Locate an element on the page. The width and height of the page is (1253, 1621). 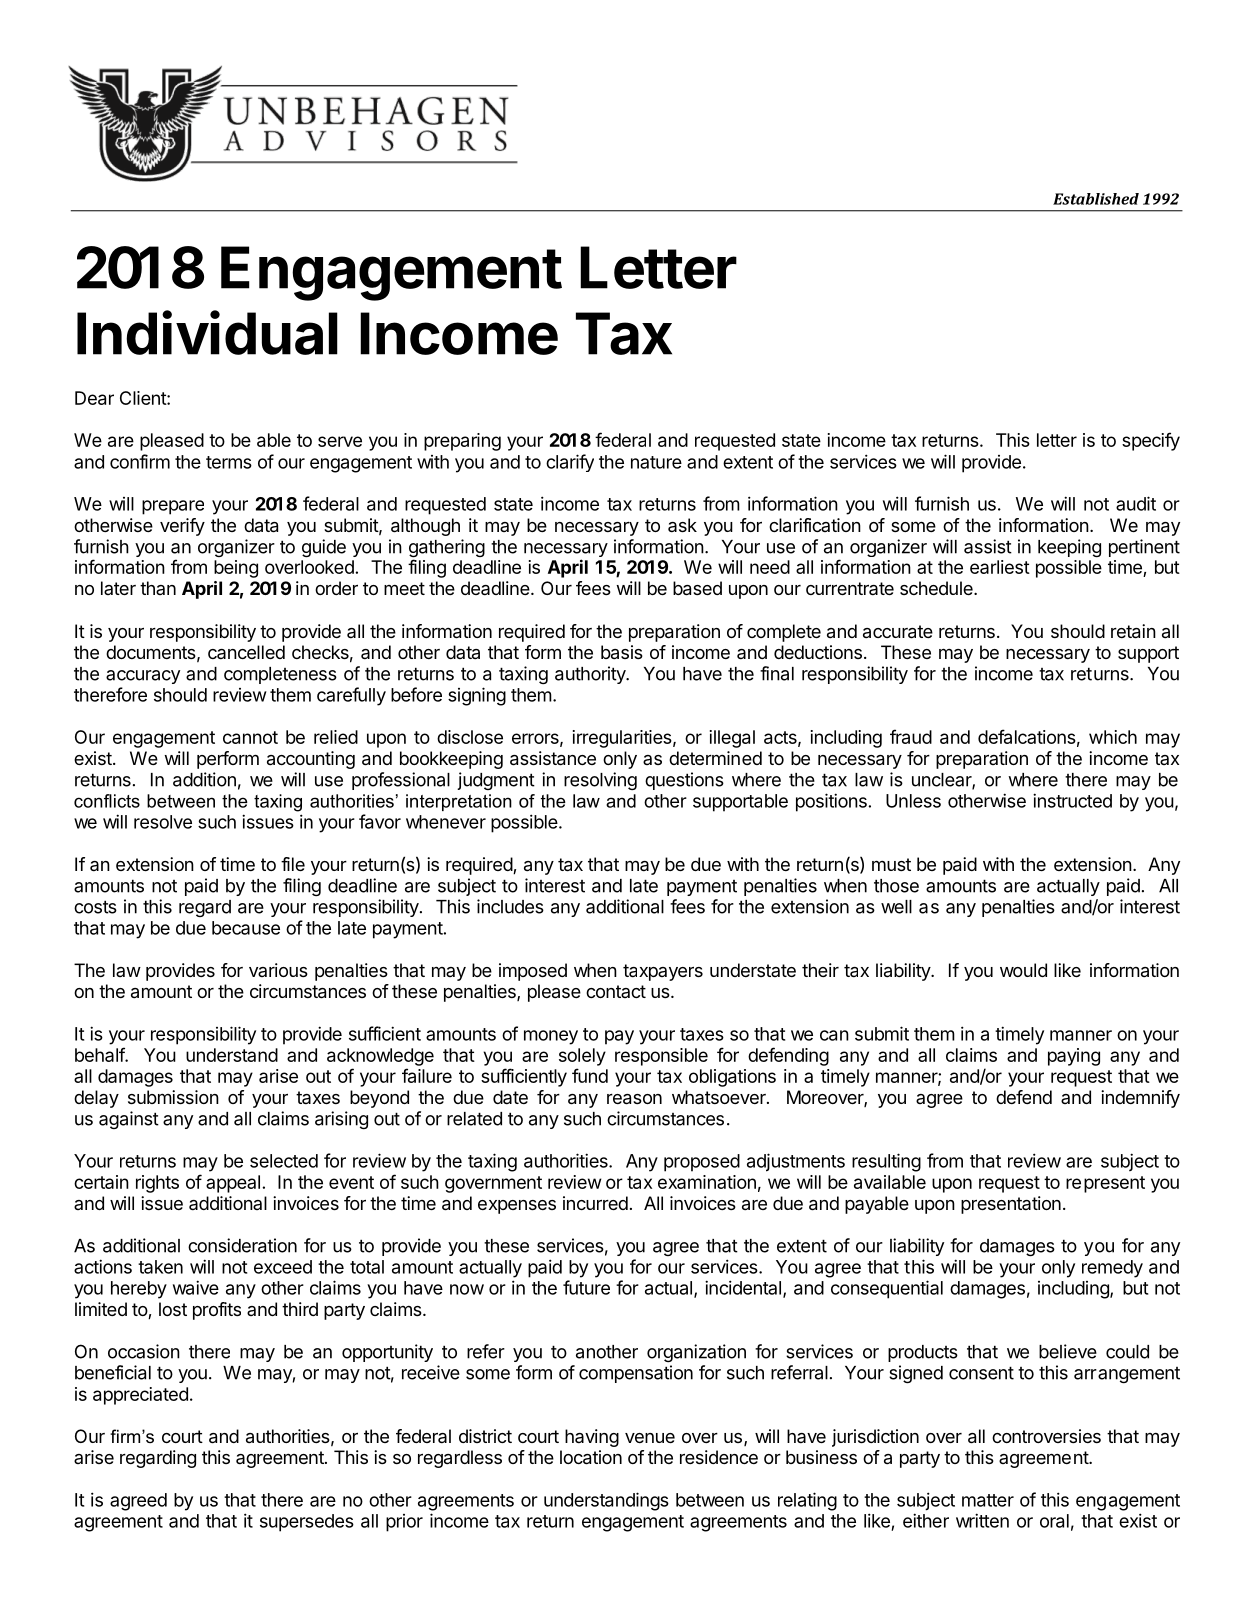
terms is located at coordinates (229, 462).
